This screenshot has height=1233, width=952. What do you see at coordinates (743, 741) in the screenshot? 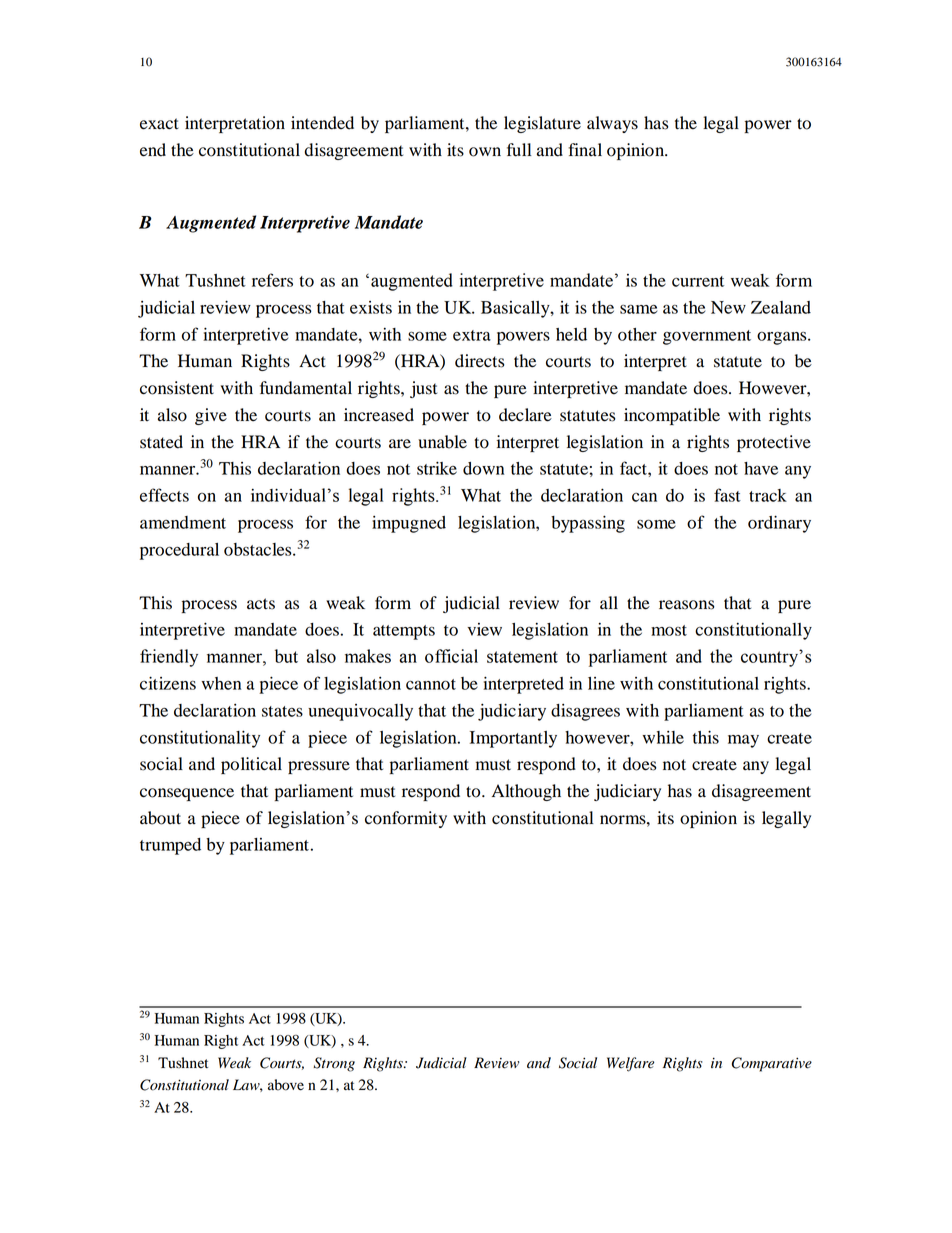
I see `may` at bounding box center [743, 741].
